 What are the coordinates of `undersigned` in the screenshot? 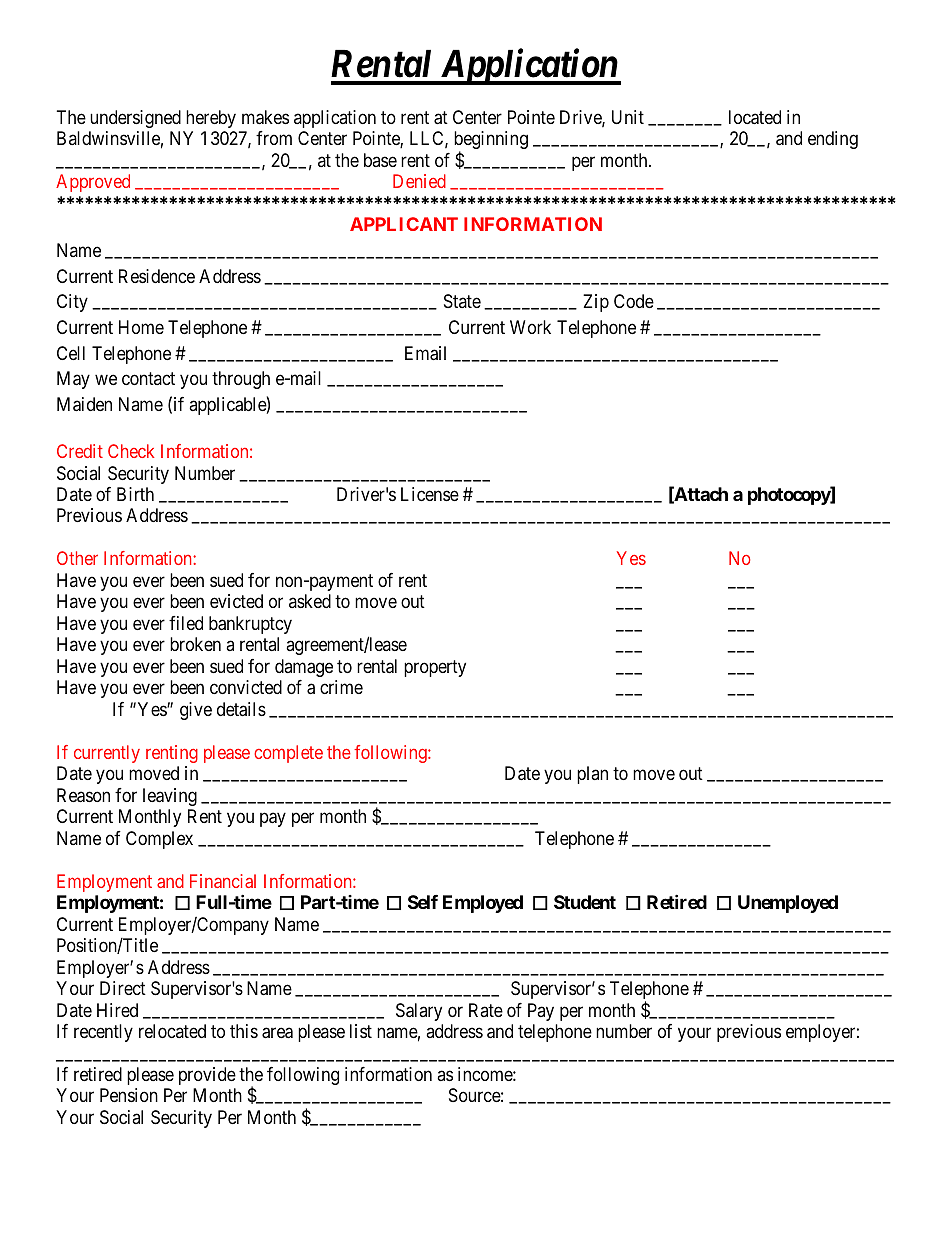 It's located at (135, 119).
